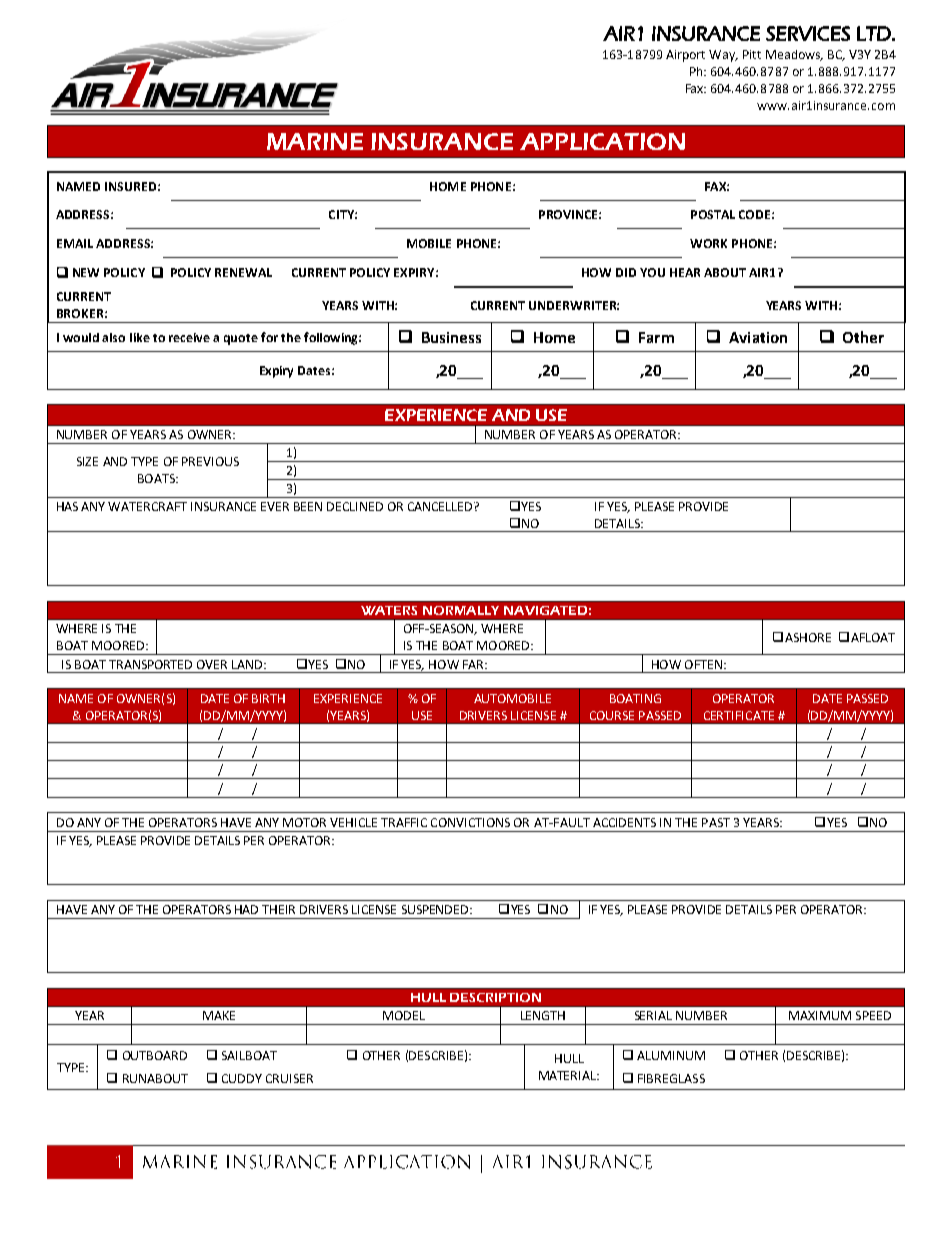  Describe the element at coordinates (315, 141) in the screenshot. I see `MARINE` at that location.
